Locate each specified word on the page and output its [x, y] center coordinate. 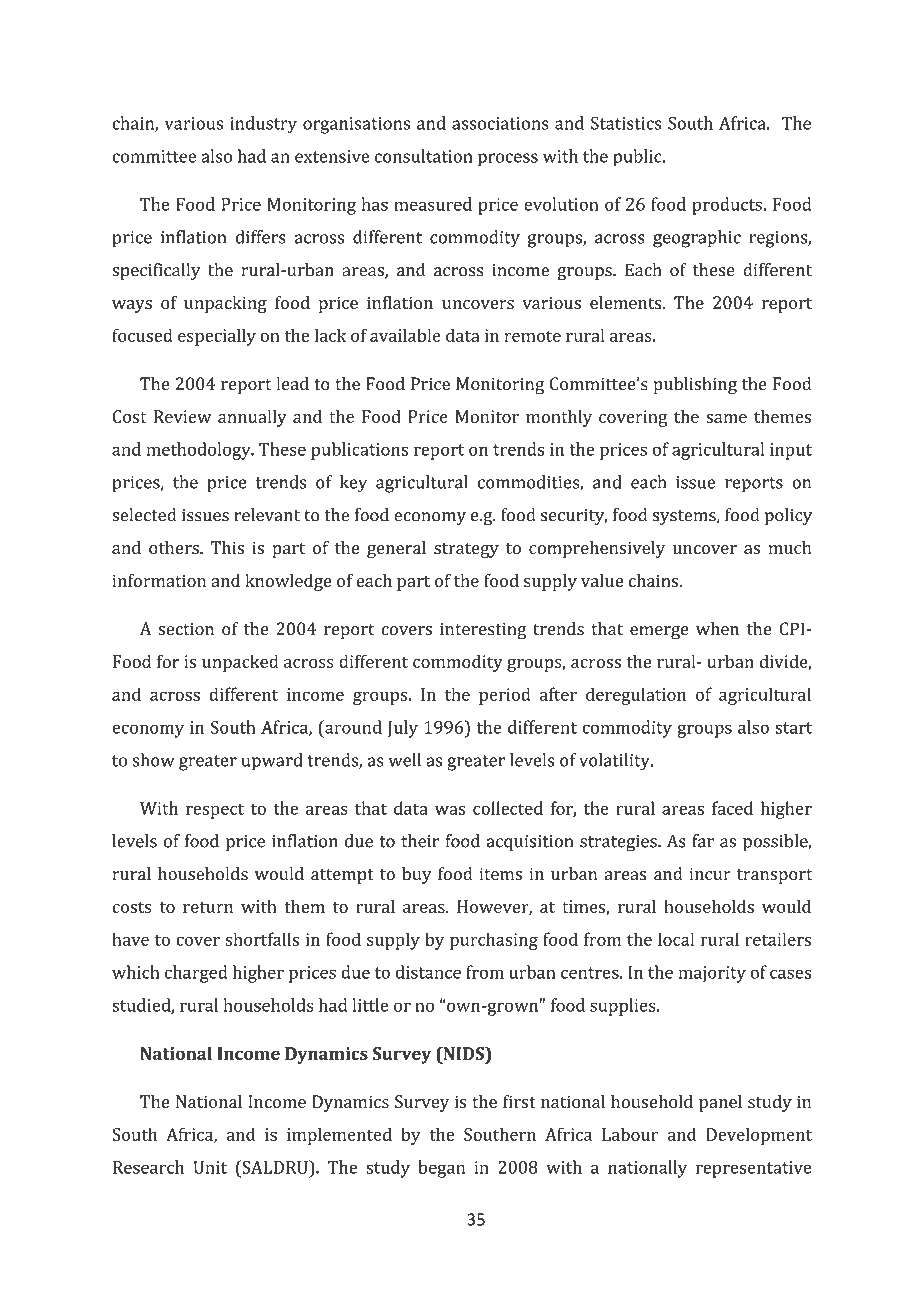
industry [263, 125]
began [441, 1169]
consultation [424, 156]
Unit [210, 1167]
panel [720, 1103]
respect [215, 811]
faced [732, 808]
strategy [466, 550]
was [450, 810]
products [728, 206]
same [726, 418]
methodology [200, 451]
